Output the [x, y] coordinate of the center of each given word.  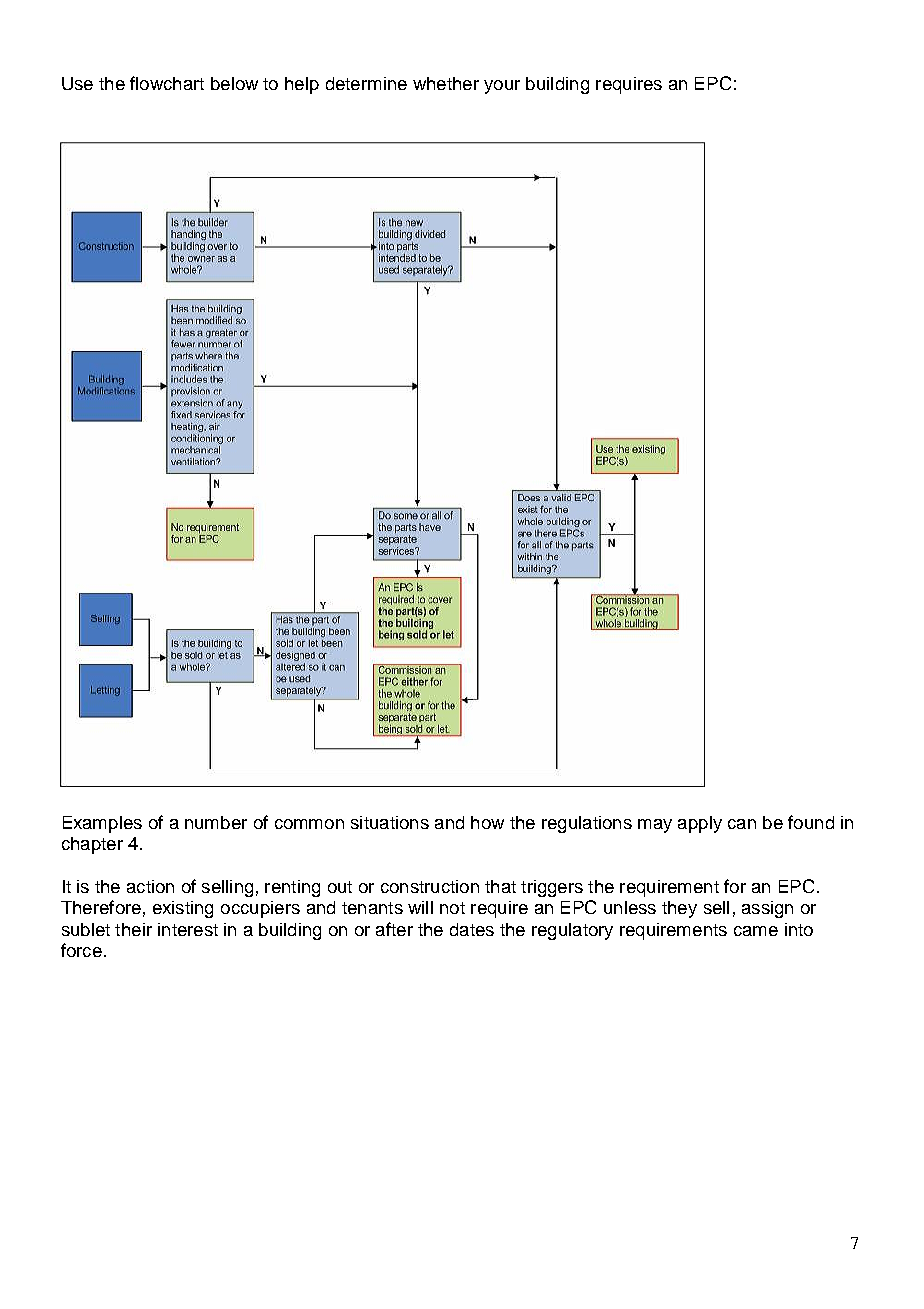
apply [700, 824]
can [742, 824]
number [216, 822]
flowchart [167, 83]
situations [390, 822]
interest [188, 929]
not [452, 908]
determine [366, 83]
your [502, 87]
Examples [102, 824]
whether [446, 83]
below [234, 83]
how [487, 822]
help [302, 85]
